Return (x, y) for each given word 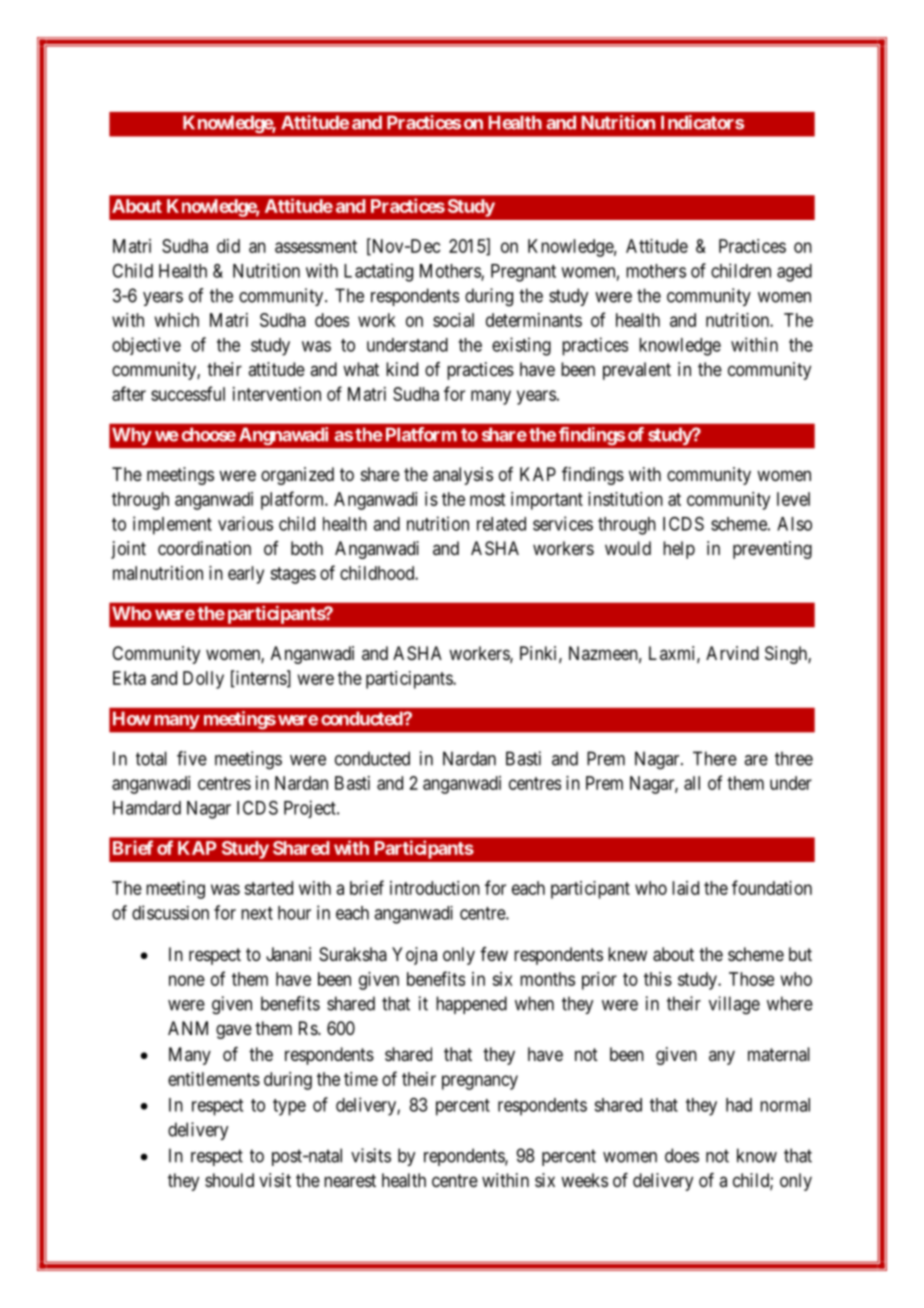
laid (685, 888)
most (487, 499)
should (229, 1180)
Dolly (203, 680)
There (715, 758)
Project (311, 809)
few (494, 954)
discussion (170, 912)
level (793, 499)
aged (794, 273)
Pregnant (523, 273)
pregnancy (480, 1082)
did (228, 246)
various (245, 523)
